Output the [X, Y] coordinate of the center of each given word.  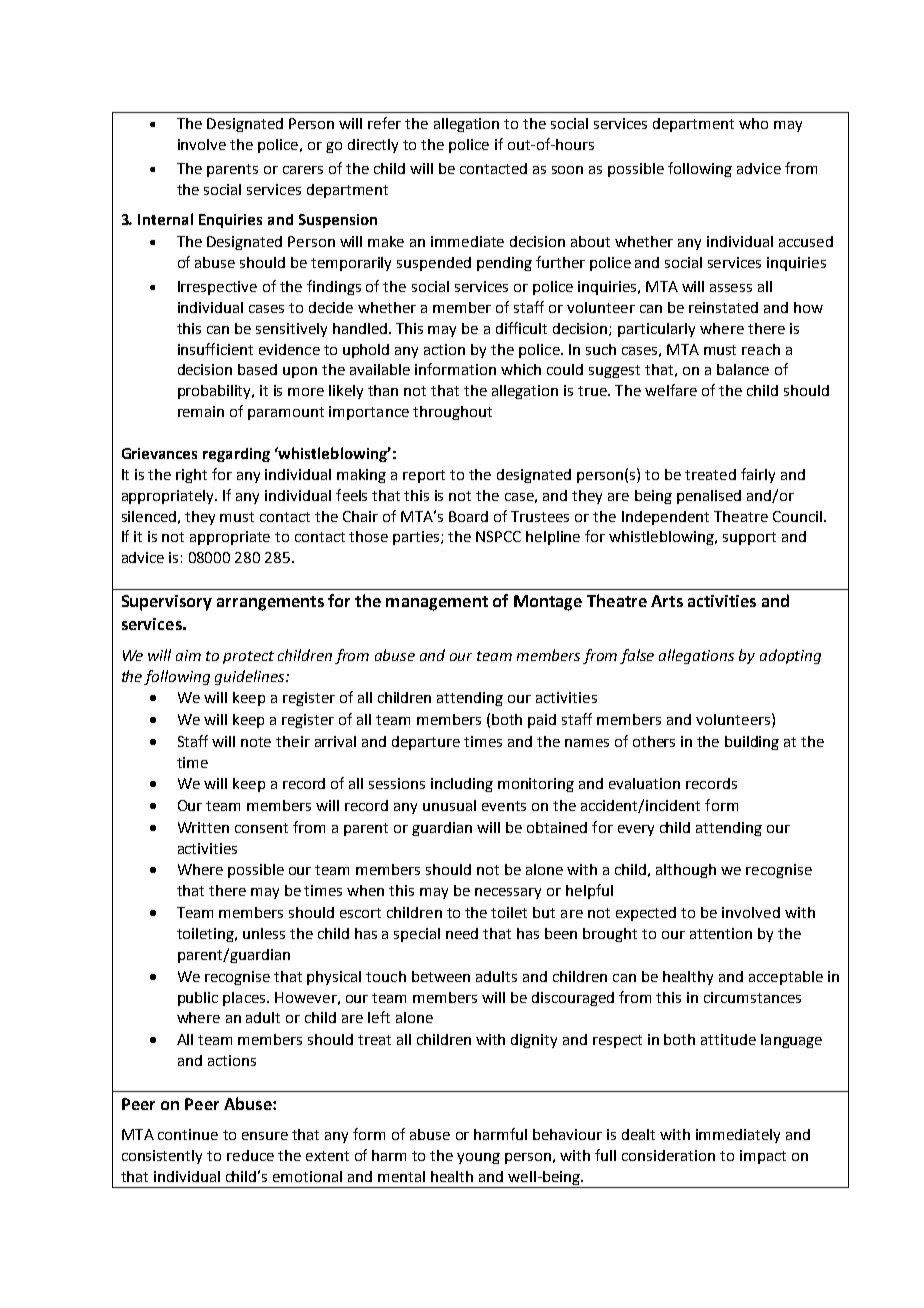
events [504, 806]
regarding [236, 455]
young [478, 1158]
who [753, 123]
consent [261, 828]
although [686, 871]
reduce [250, 1155]
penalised [709, 497]
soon [567, 170]
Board [468, 516]
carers [303, 170]
